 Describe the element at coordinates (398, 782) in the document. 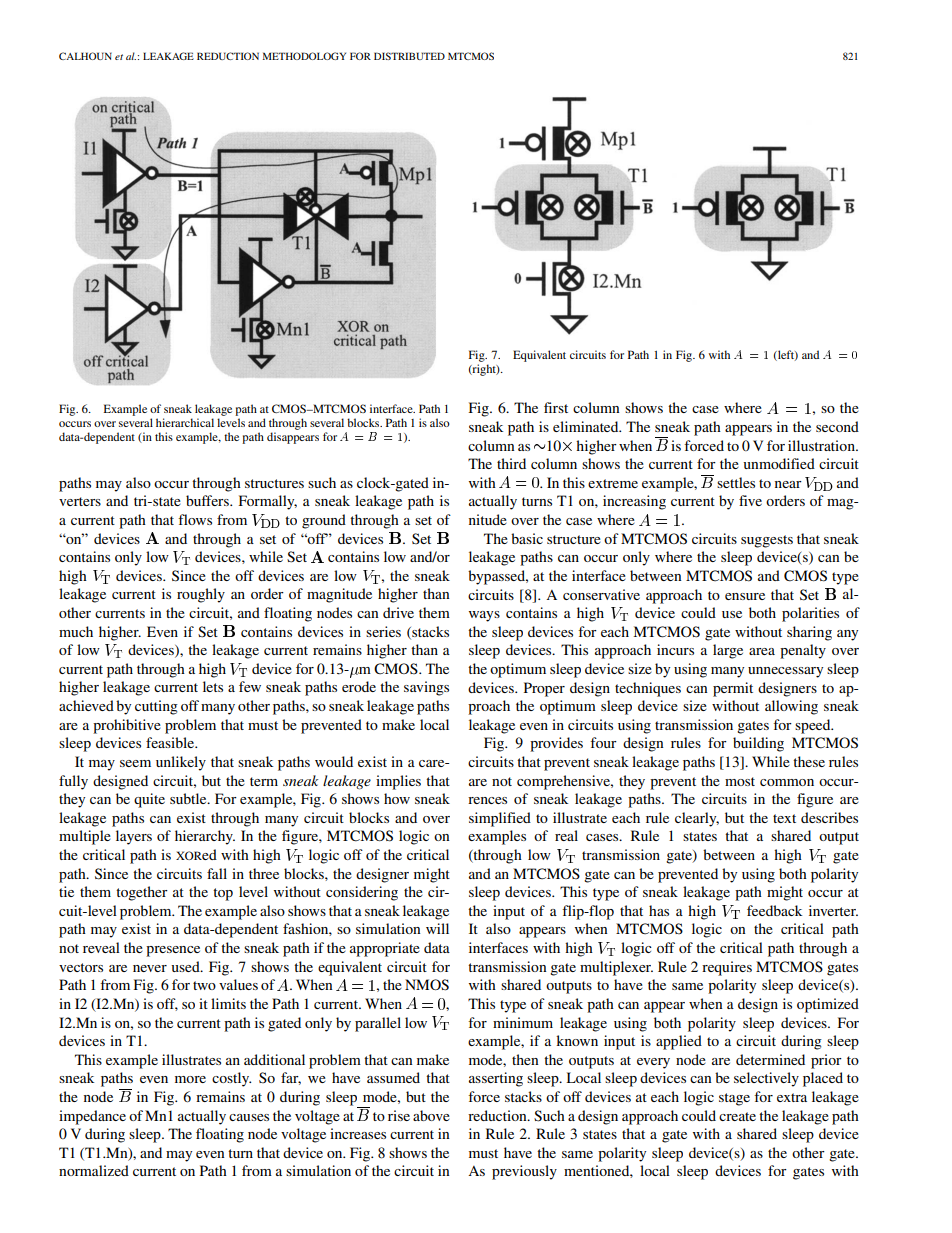

I see `implies` at that location.
